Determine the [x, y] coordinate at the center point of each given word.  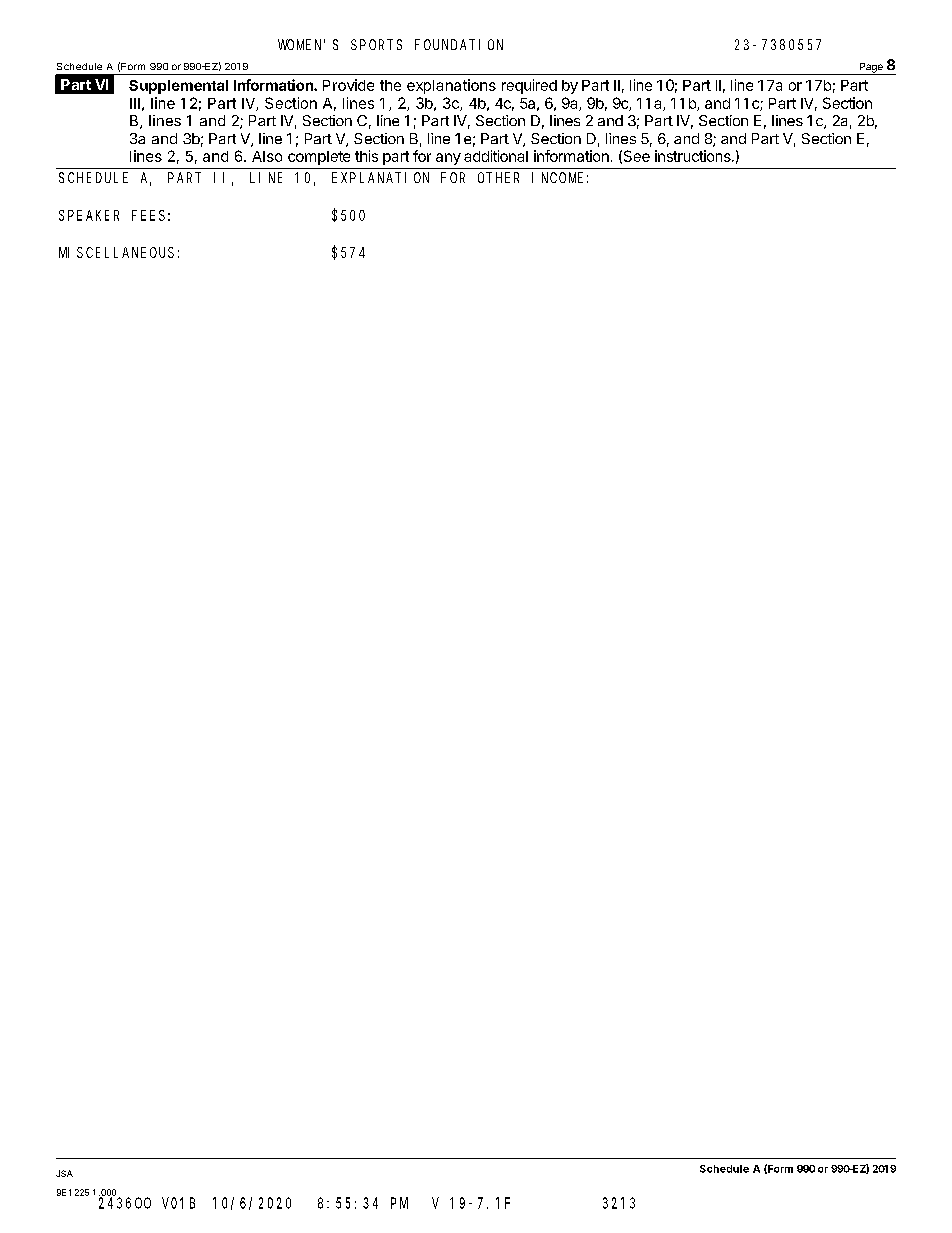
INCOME [557, 177]
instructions [694, 156]
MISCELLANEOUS [116, 252]
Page [871, 69]
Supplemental [178, 87]
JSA [64, 1173]
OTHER [498, 177]
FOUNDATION [459, 44]
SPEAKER [89, 215]
